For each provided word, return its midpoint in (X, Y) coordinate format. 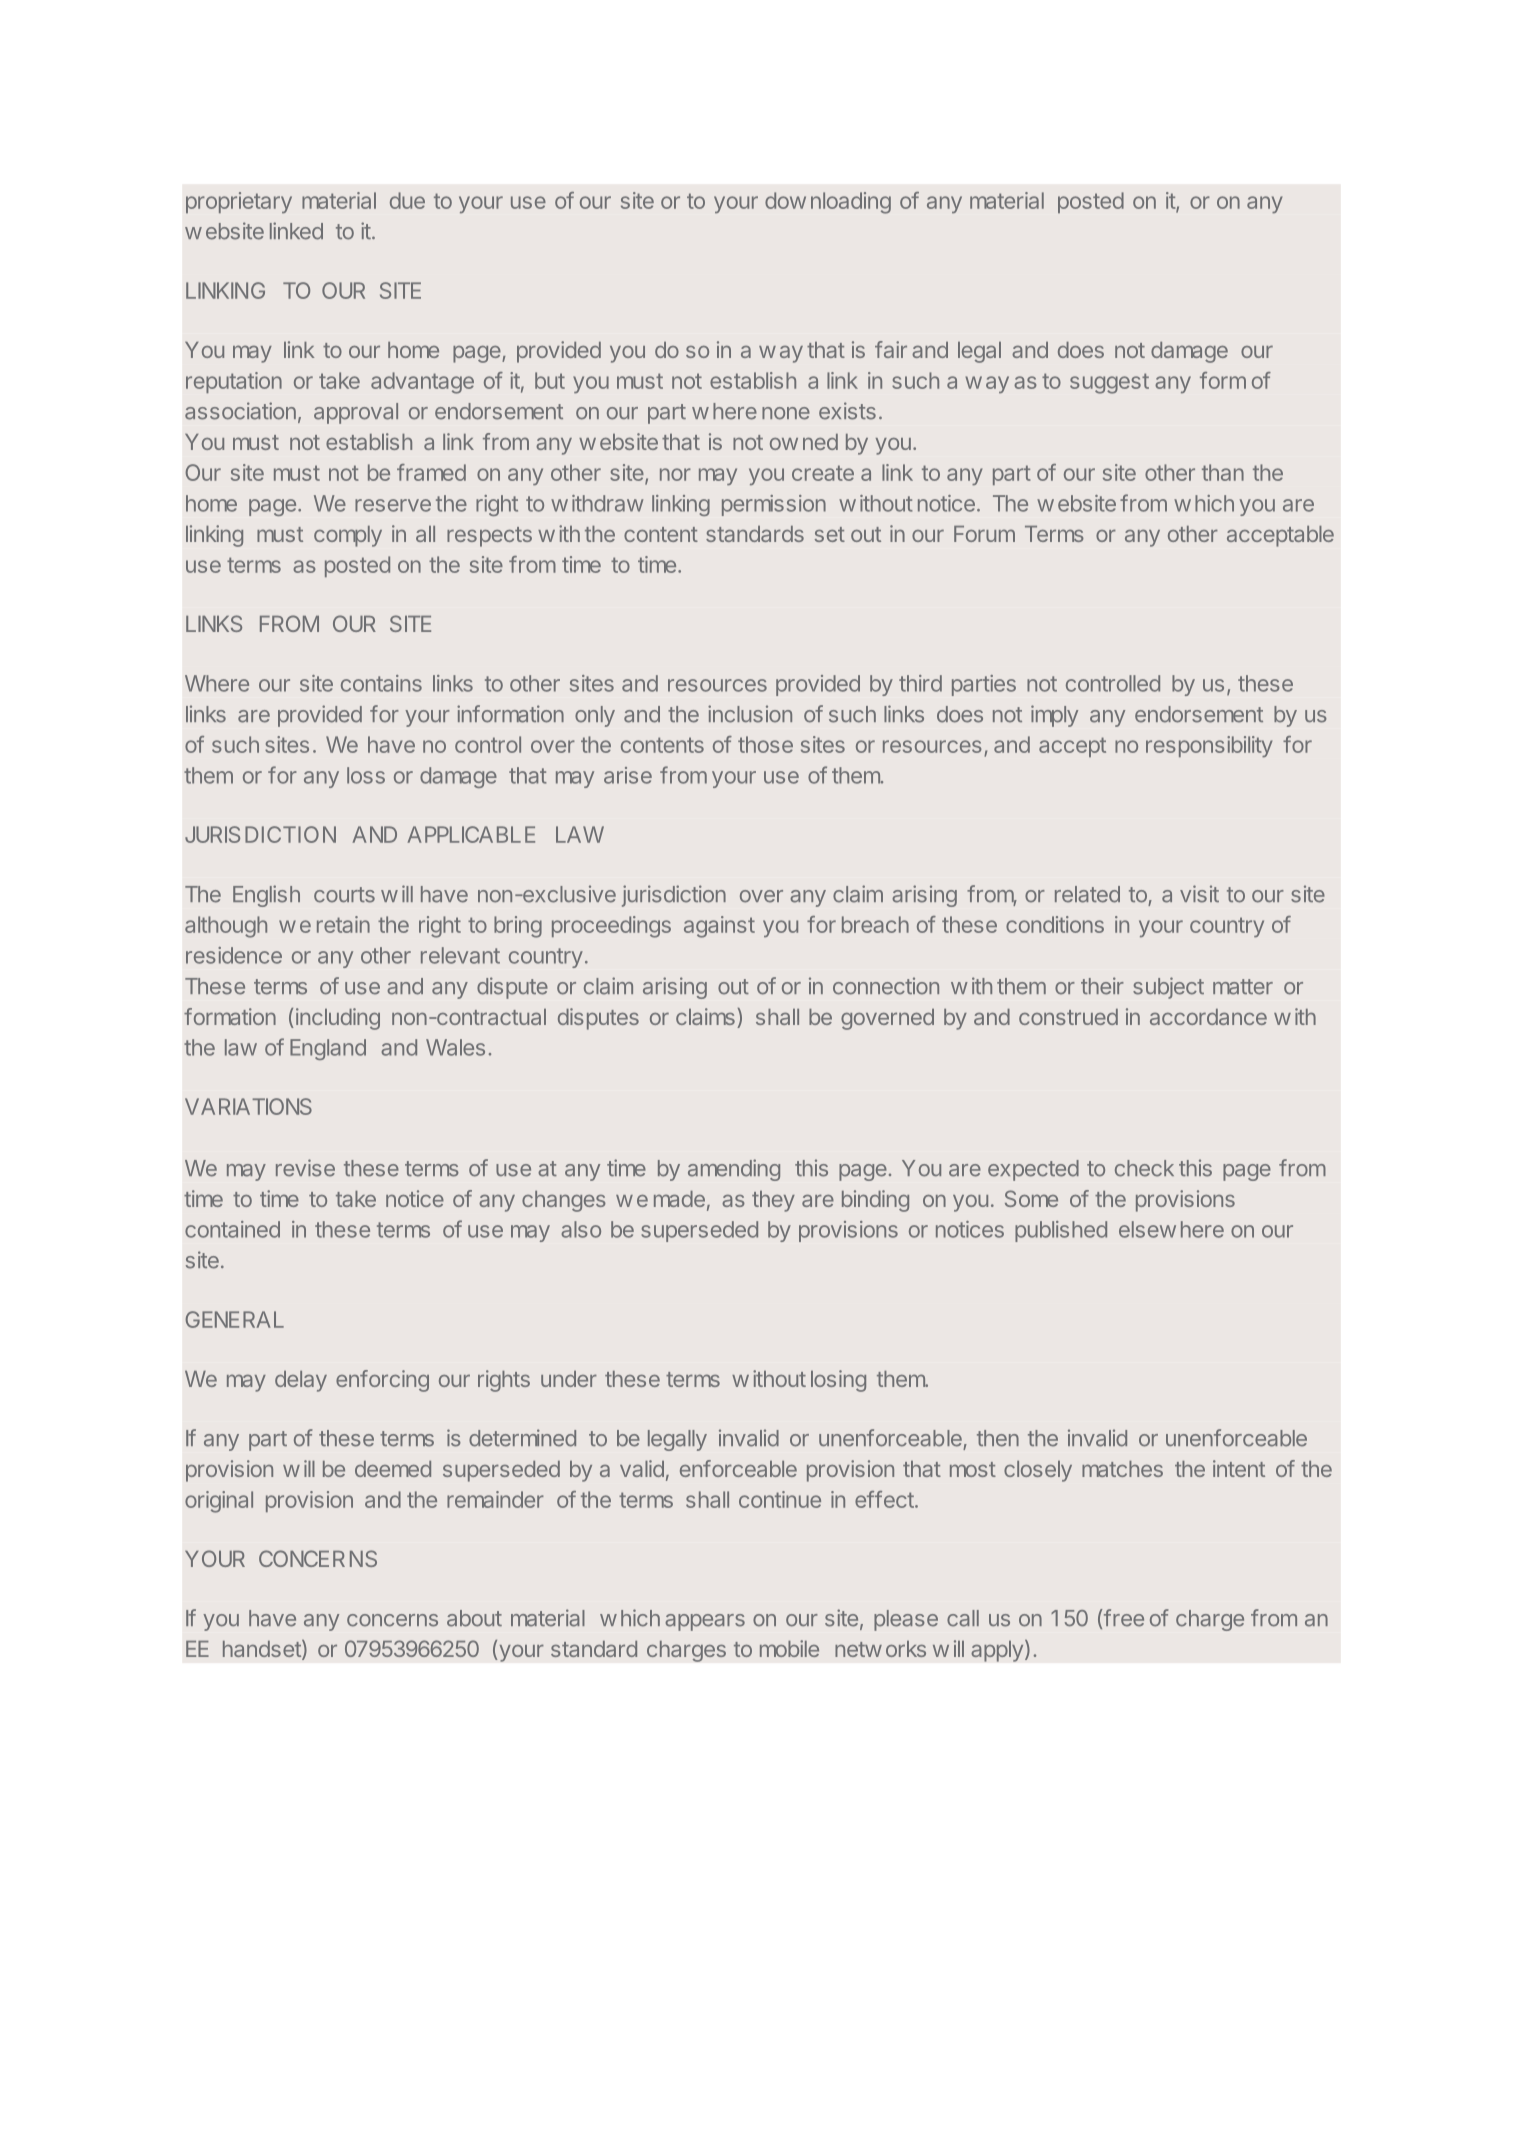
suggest (1109, 383)
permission (774, 505)
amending (734, 1170)
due (407, 200)
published (1061, 1231)
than (1223, 472)
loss (366, 775)
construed (1068, 1017)
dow (785, 200)
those (765, 744)
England (328, 1049)
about (474, 1618)
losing (838, 1381)
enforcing (382, 1381)
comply (348, 536)
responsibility (1209, 746)
